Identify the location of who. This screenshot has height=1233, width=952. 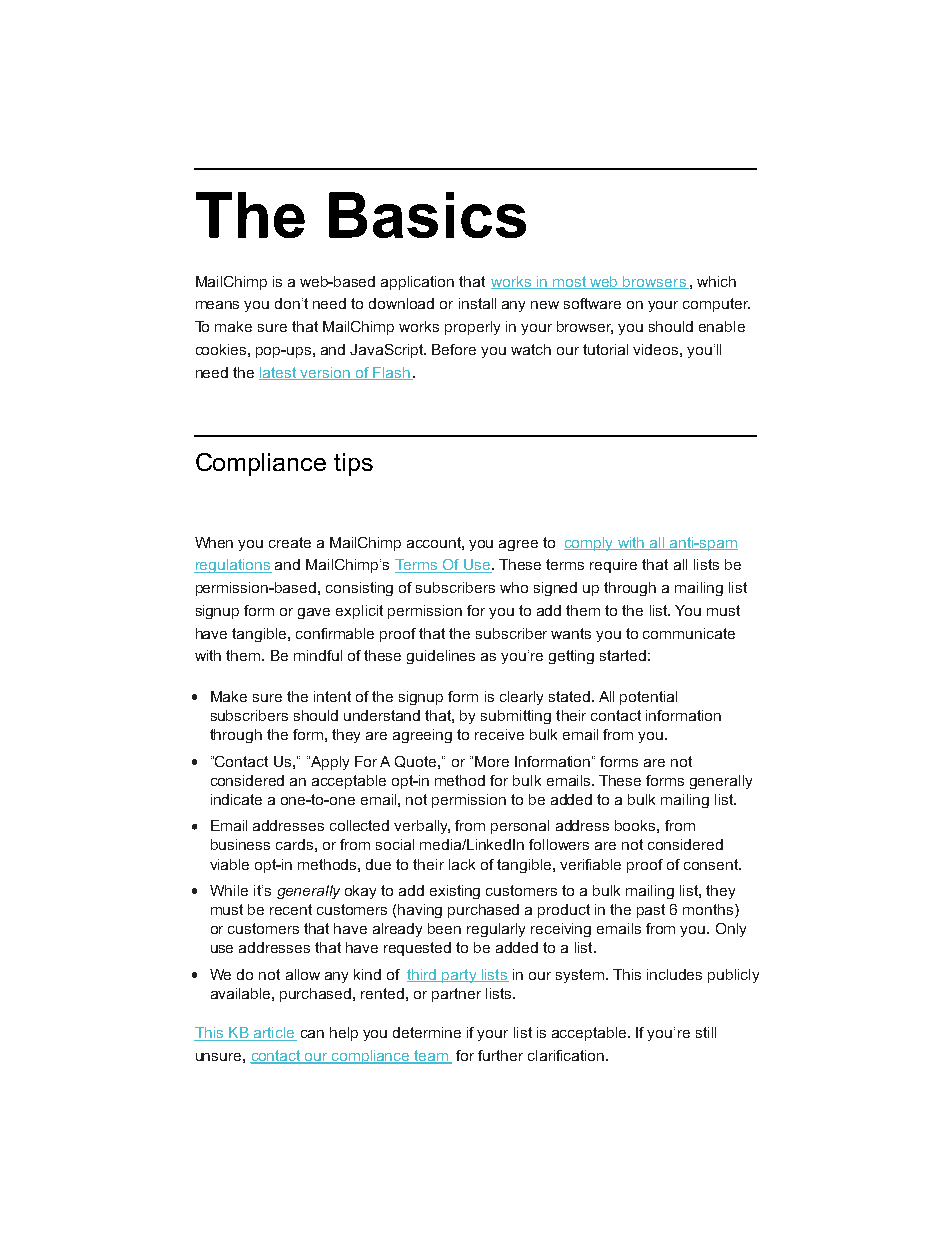
(514, 587).
